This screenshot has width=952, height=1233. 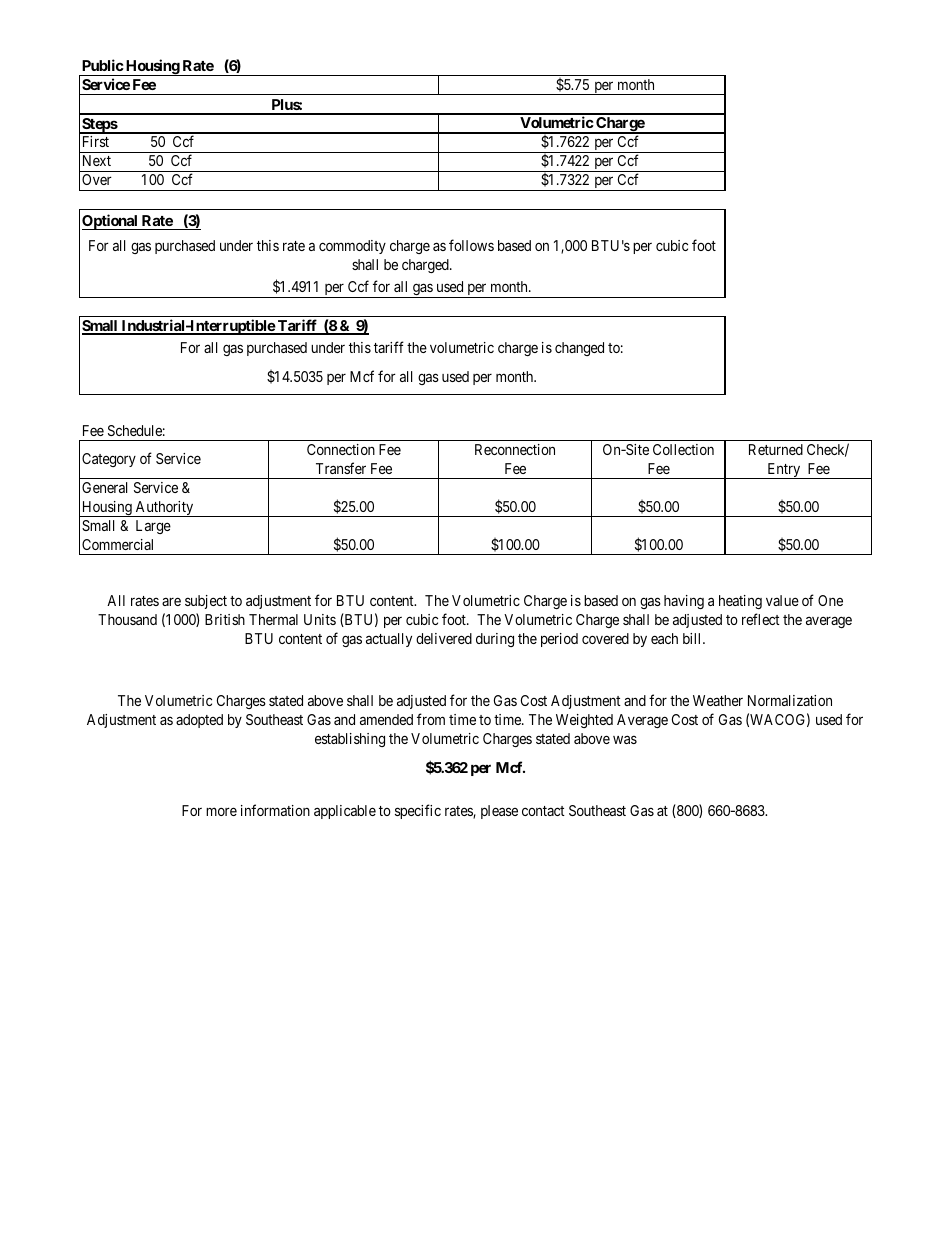 What do you see at coordinates (103, 65) in the screenshot?
I see `Public` at bounding box center [103, 65].
